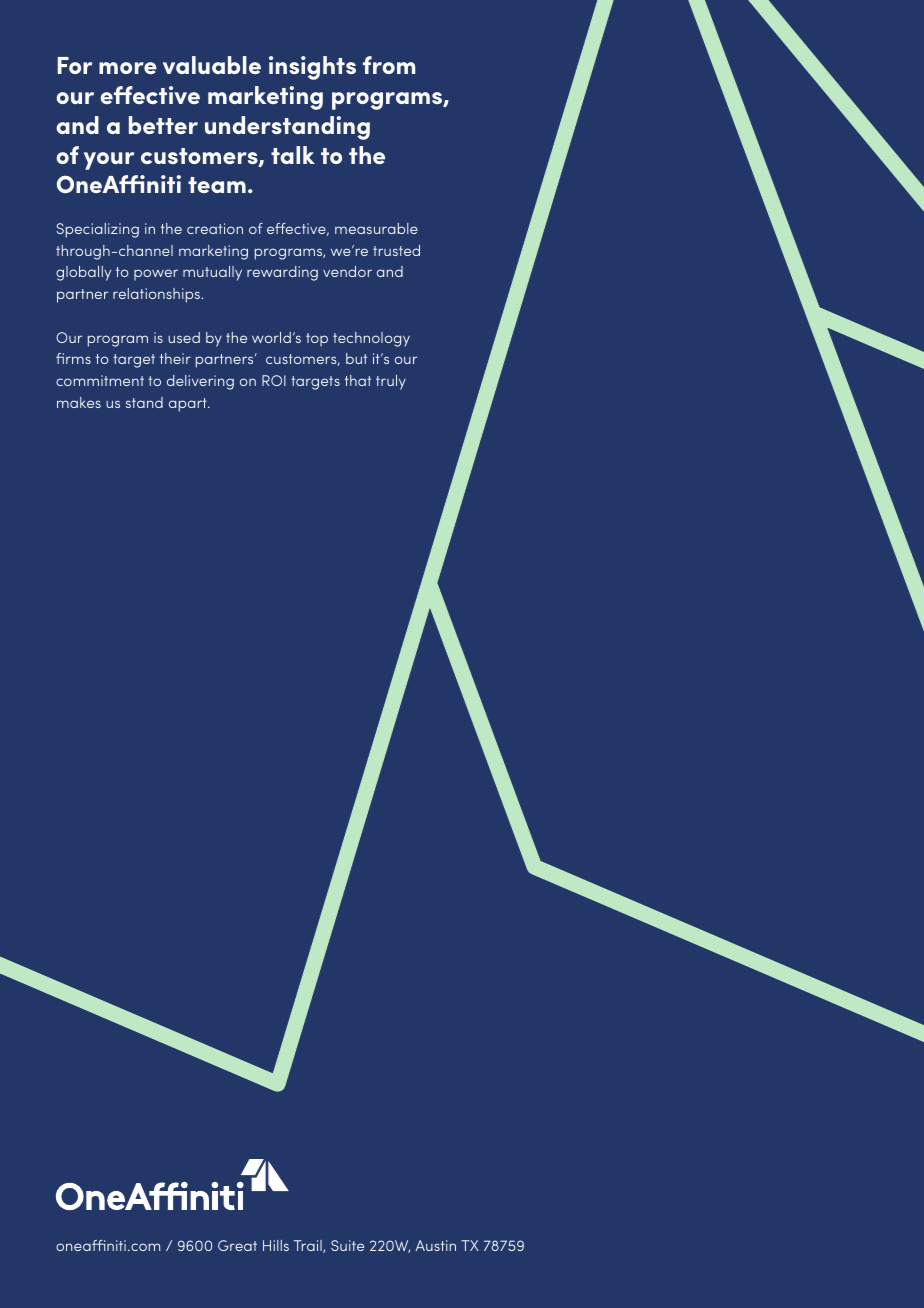 This screenshot has height=1308, width=924. Describe the element at coordinates (276, 1245) in the screenshot. I see `Hills` at that location.
